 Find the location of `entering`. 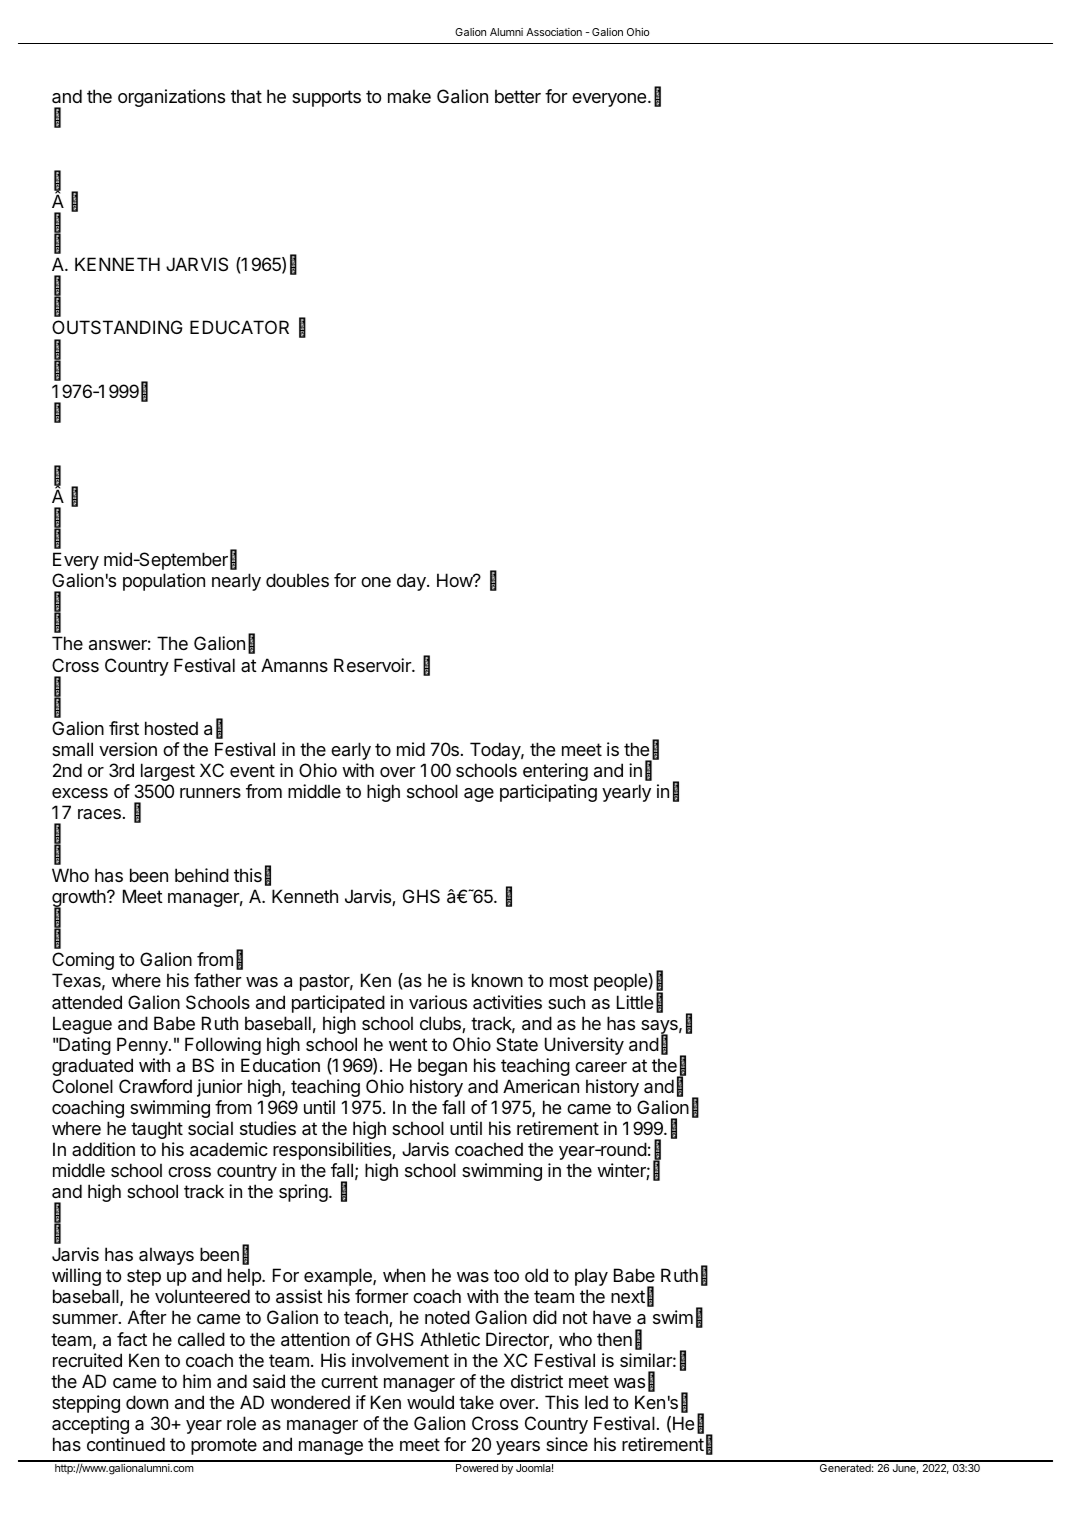

entering is located at coordinates (555, 772).
